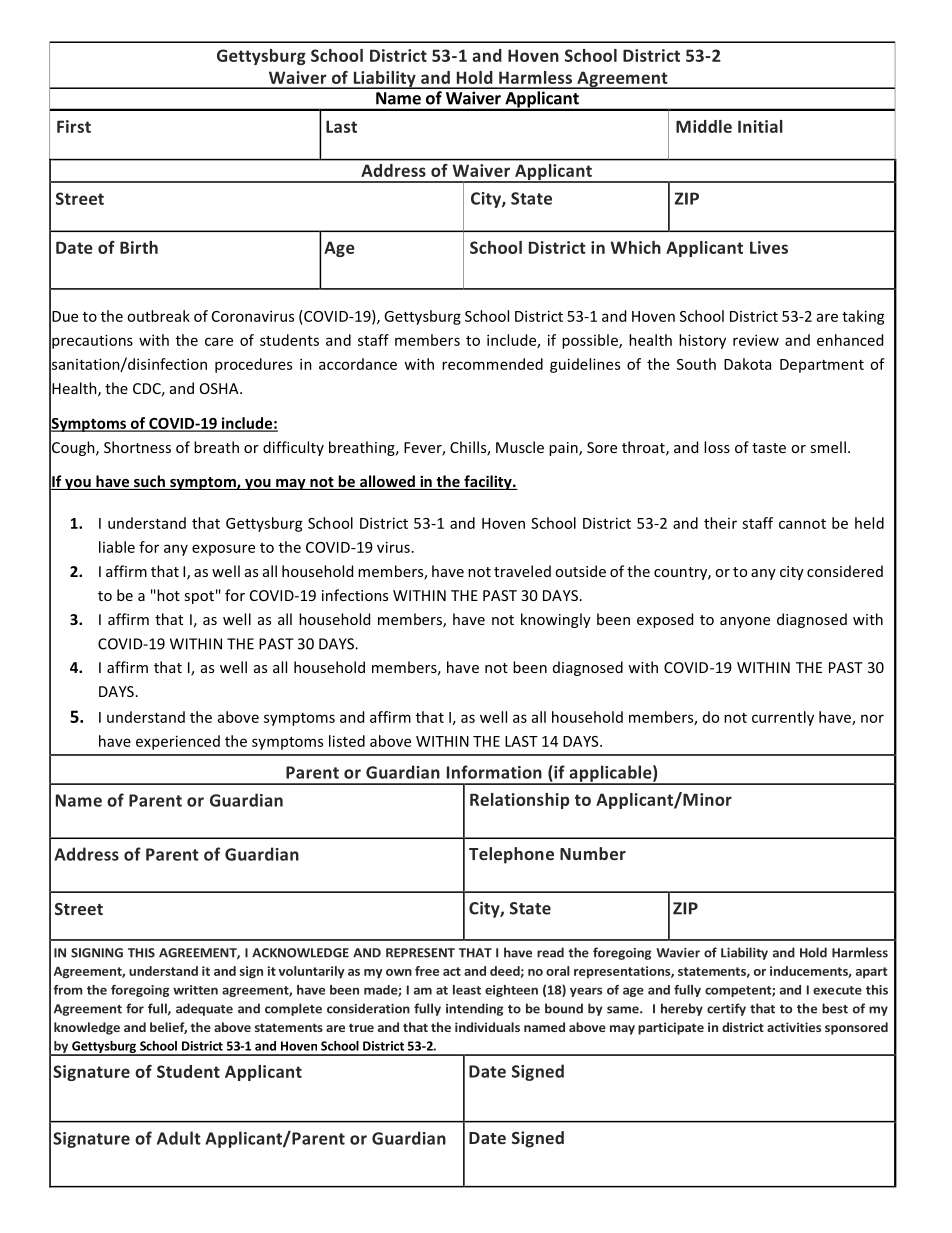 The height and width of the screenshot is (1233, 952). Describe the element at coordinates (783, 718) in the screenshot. I see `currently` at that location.
